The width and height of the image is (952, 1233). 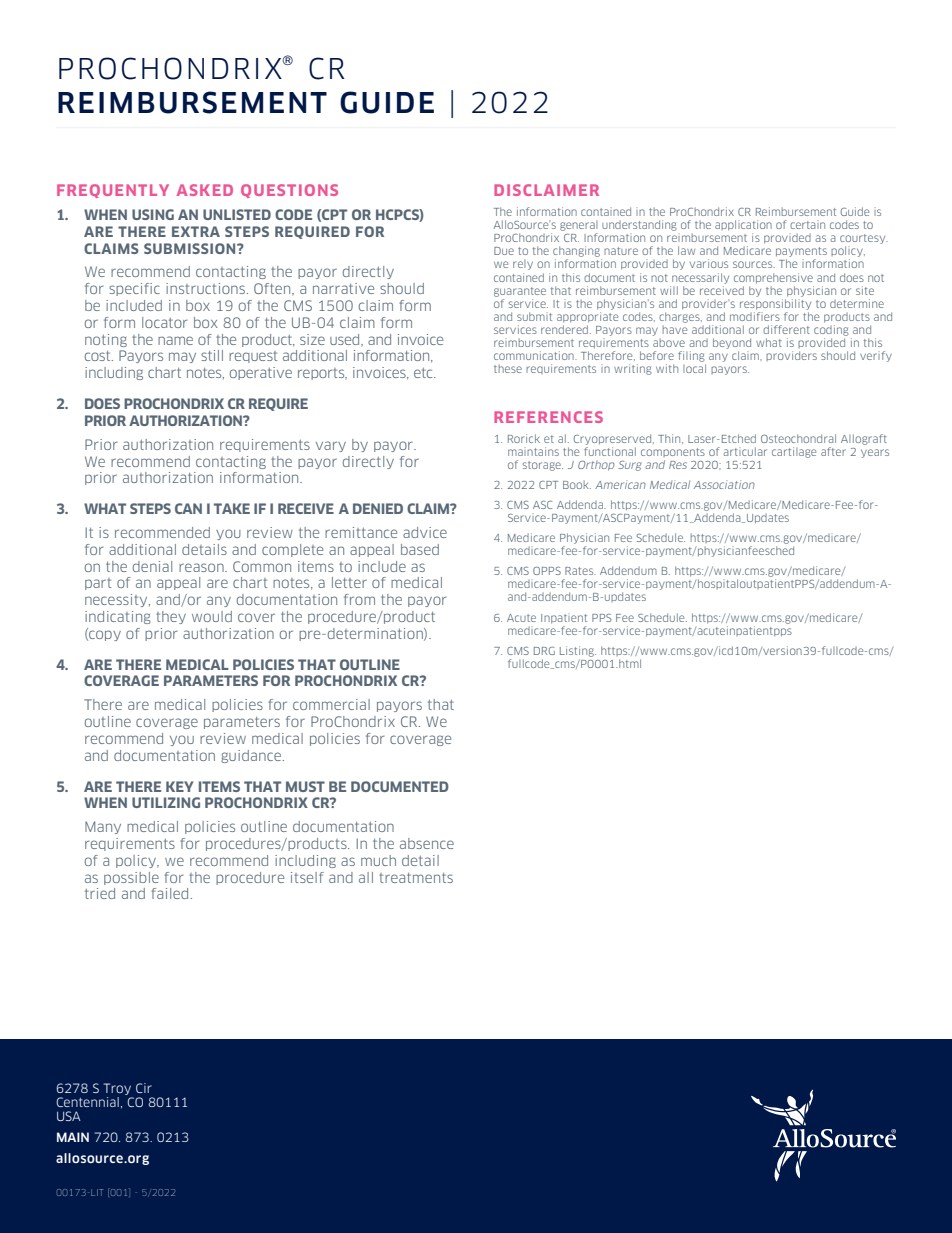 What do you see at coordinates (232, 508) in the image?
I see `TAKE` at bounding box center [232, 508].
